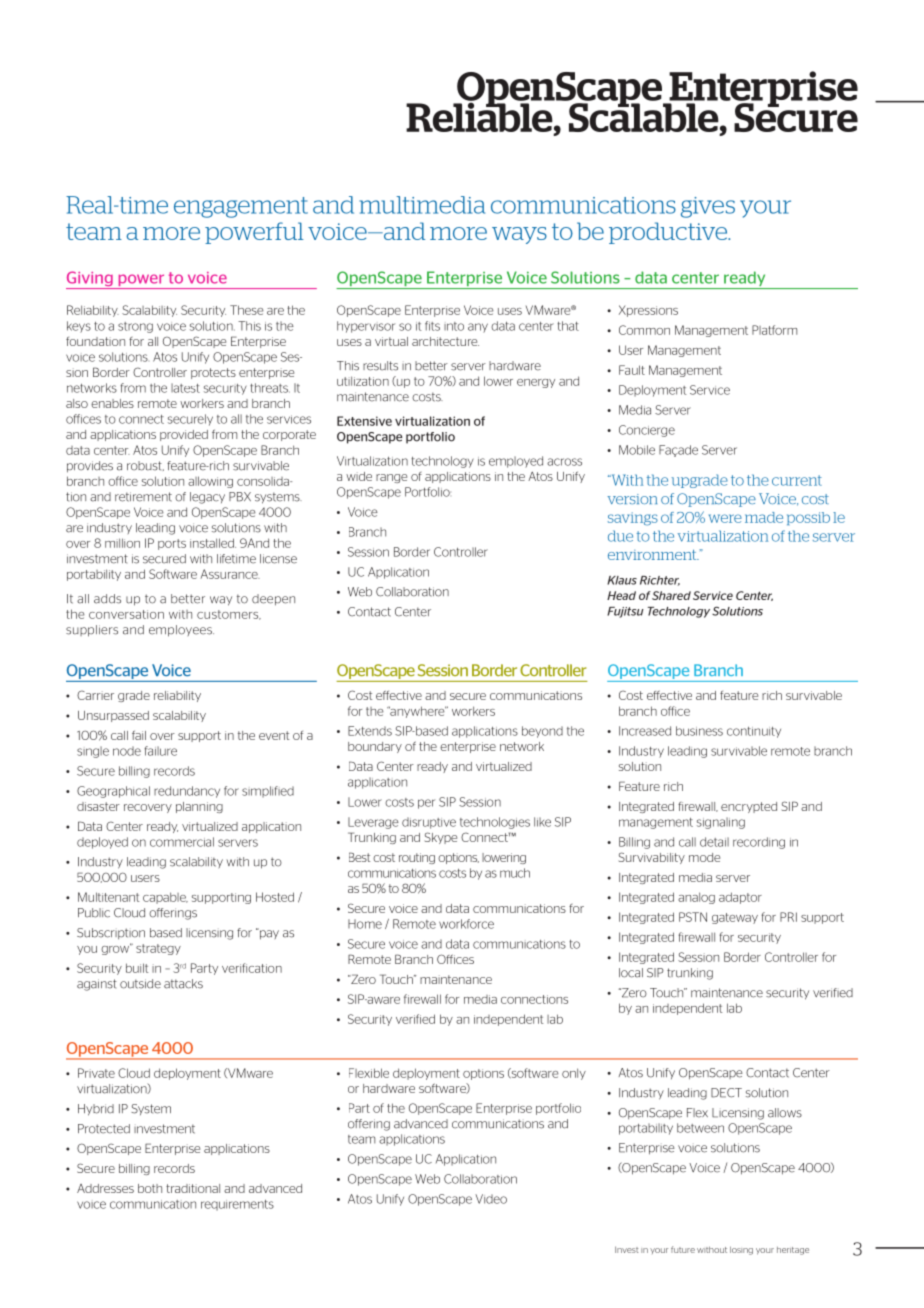 Image resolution: width=924 pixels, height=1308 pixels. What do you see at coordinates (417, 712) in the screenshot?
I see `anywhere` at bounding box center [417, 712].
